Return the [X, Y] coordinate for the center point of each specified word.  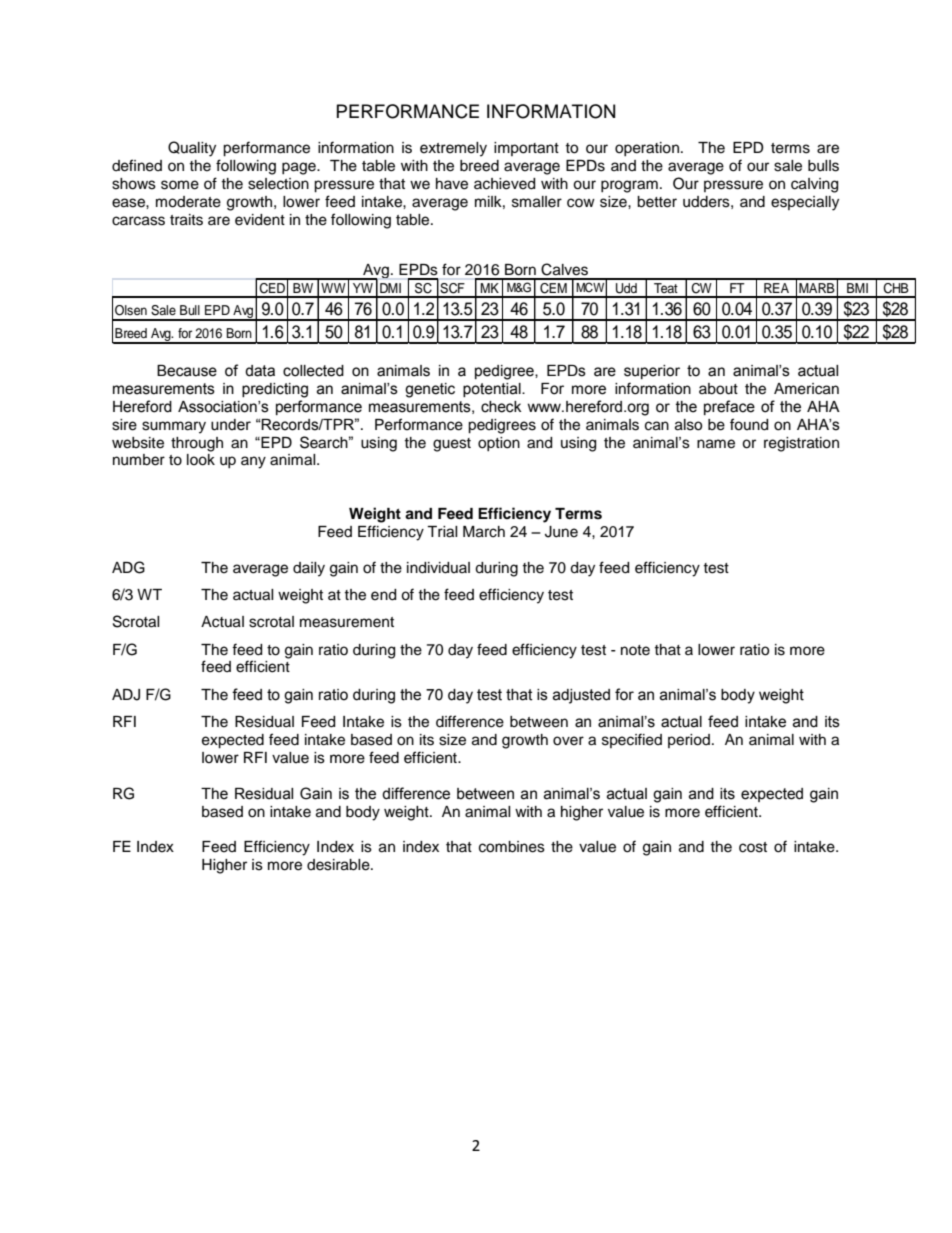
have [452, 184]
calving [814, 185]
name [716, 444]
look [201, 460]
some [180, 185]
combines [512, 847]
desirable [339, 865]
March [484, 532]
